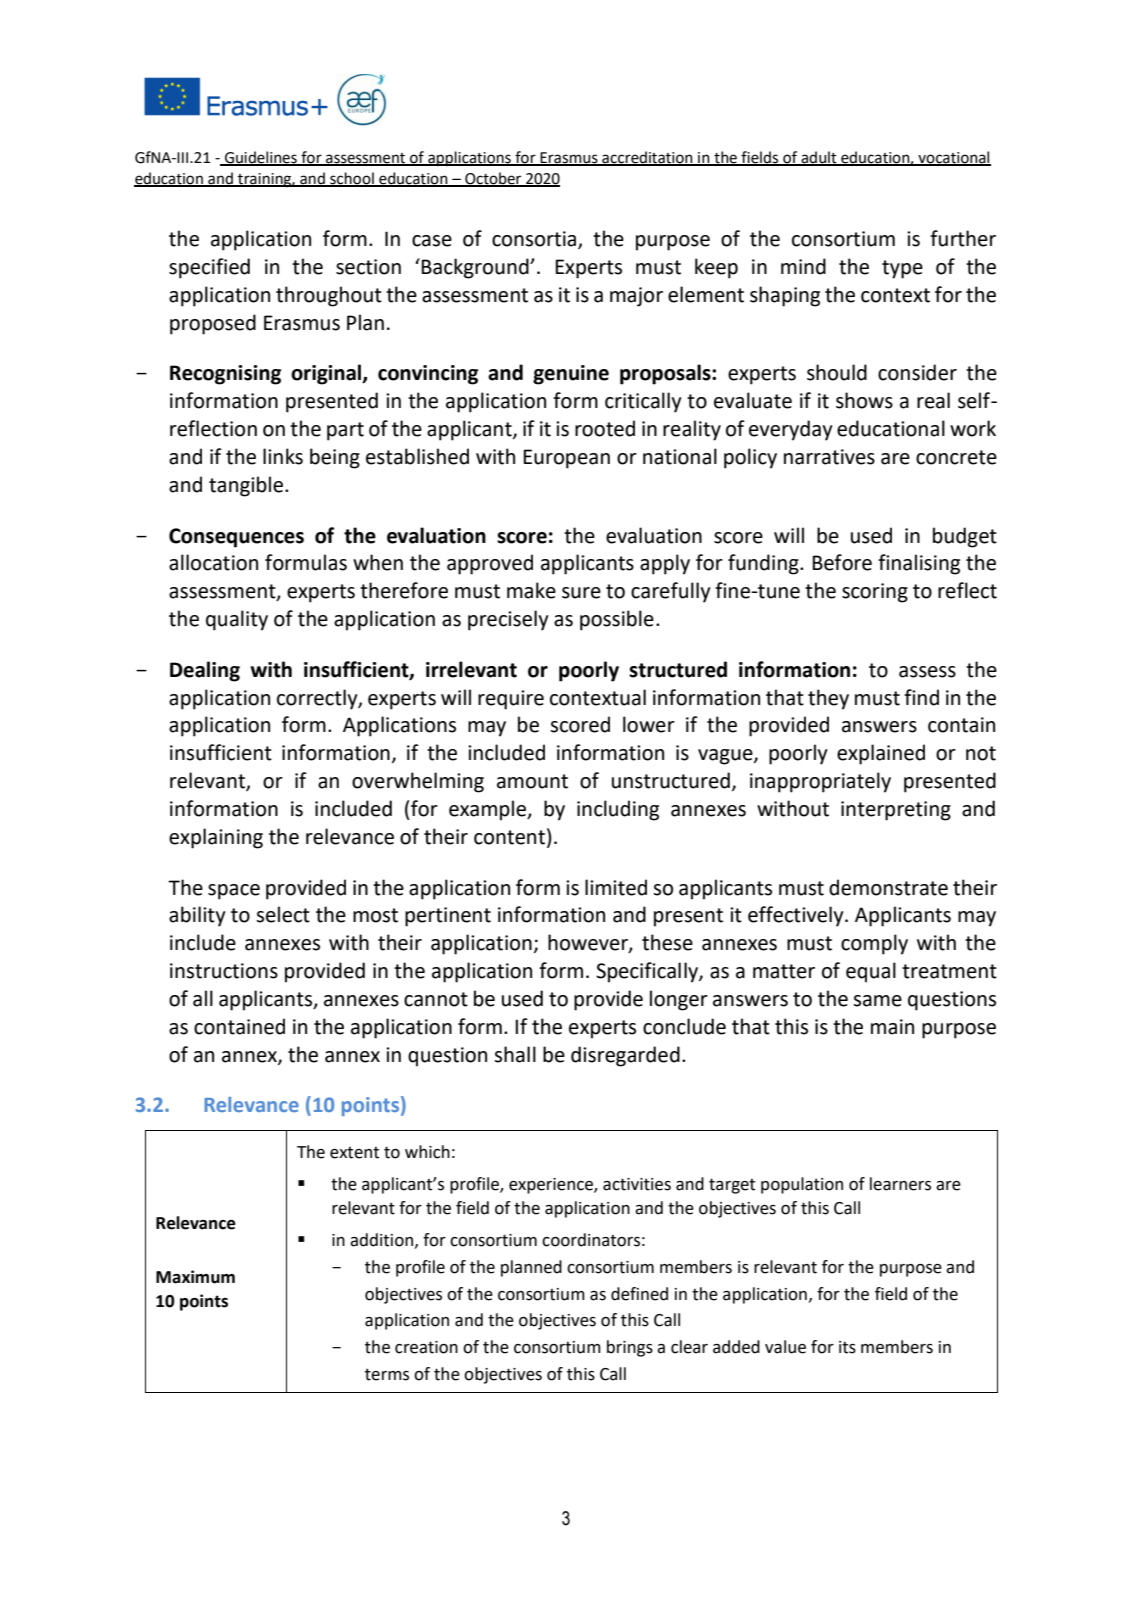  Describe the element at coordinates (283, 914) in the screenshot. I see `select` at that location.
